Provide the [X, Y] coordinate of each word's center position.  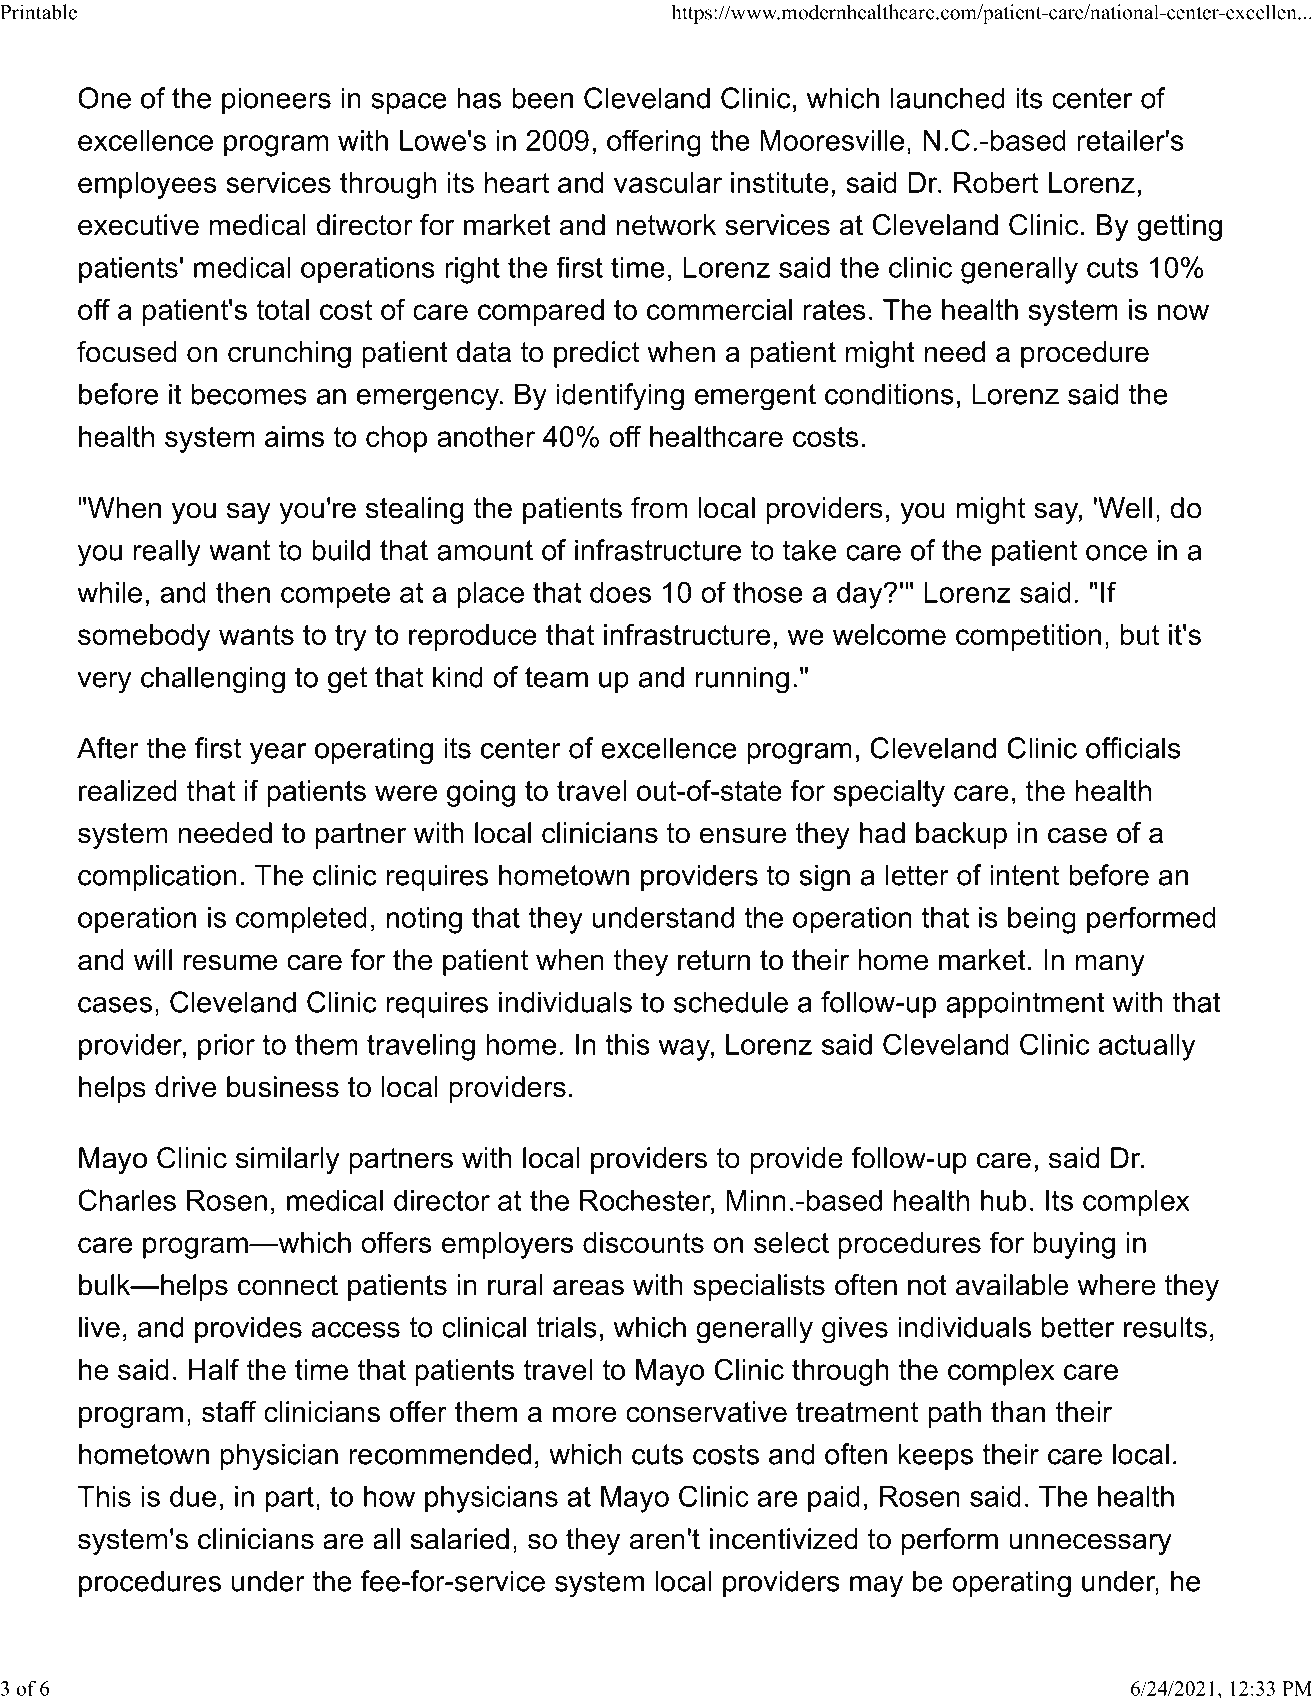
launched [948, 98]
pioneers [276, 100]
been [542, 98]
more [584, 1414]
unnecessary [1090, 1544]
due [193, 1496]
